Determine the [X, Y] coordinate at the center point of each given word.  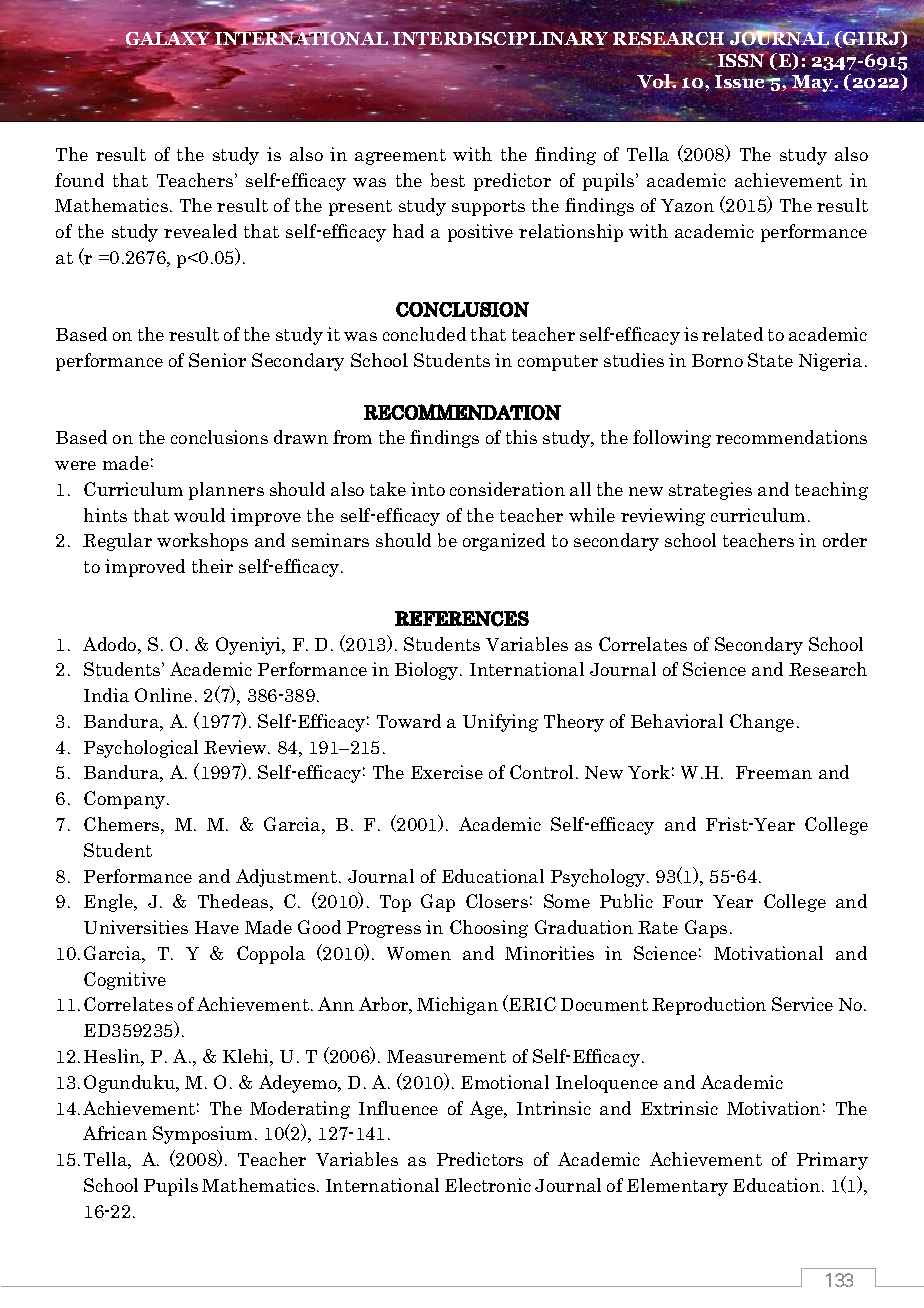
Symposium [202, 1135]
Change [762, 723]
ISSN [743, 59]
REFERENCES [462, 619]
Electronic [488, 1185]
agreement [400, 157]
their [212, 566]
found [79, 180]
